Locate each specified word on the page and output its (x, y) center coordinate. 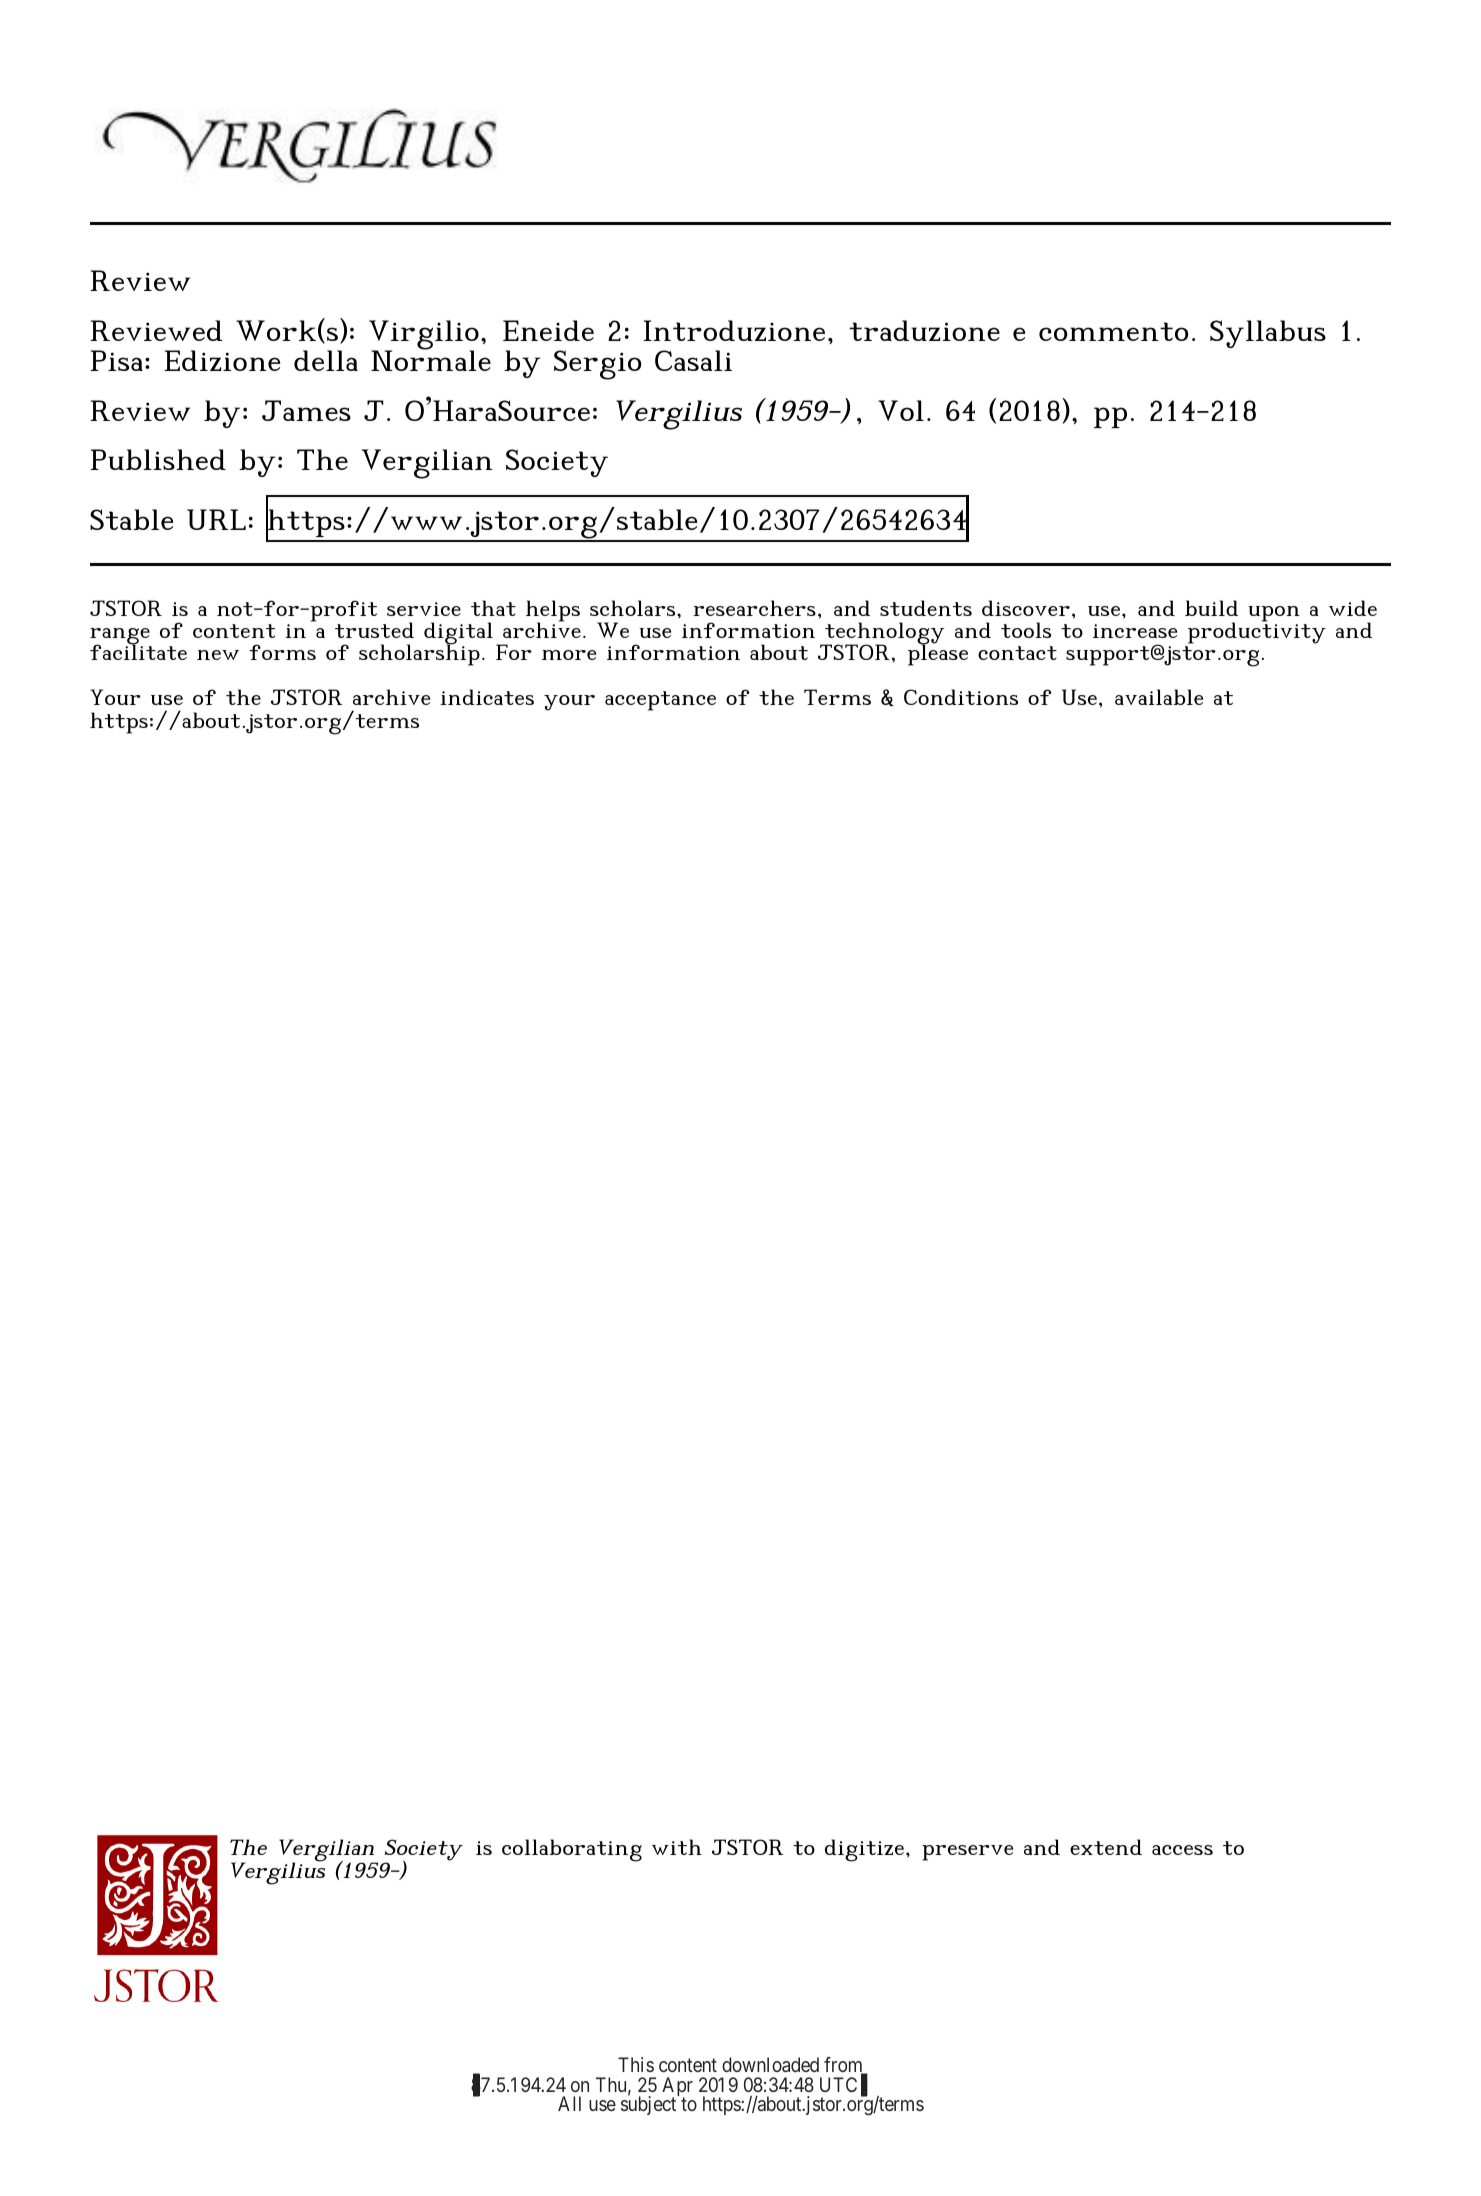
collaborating (572, 1850)
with (677, 1847)
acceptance (660, 701)
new (218, 655)
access (1182, 1850)
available (1159, 697)
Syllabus (1268, 334)
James (306, 410)
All (569, 2103)
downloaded (770, 2064)
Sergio (597, 365)
